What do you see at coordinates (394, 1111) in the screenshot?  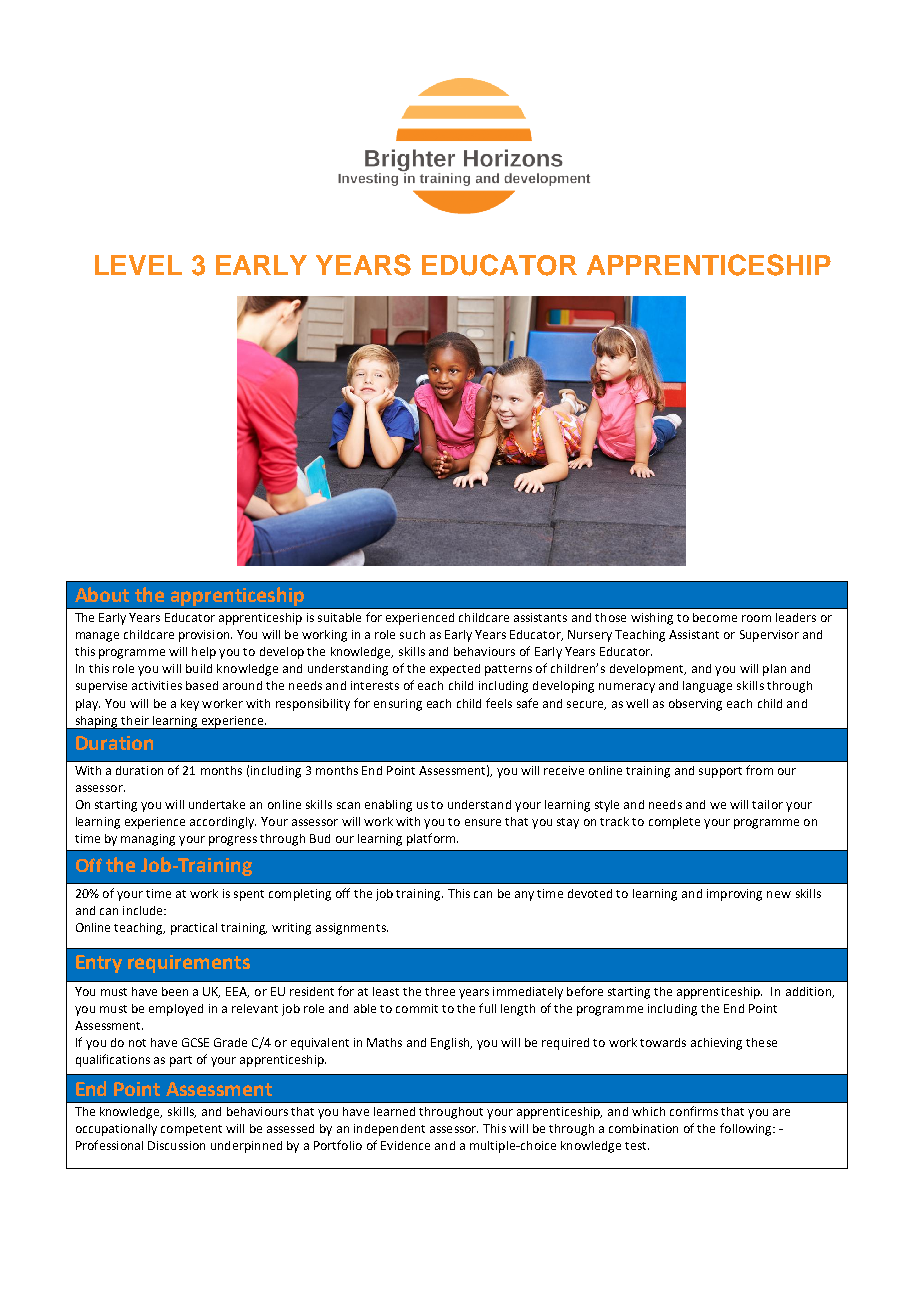 I see `learned` at bounding box center [394, 1111].
